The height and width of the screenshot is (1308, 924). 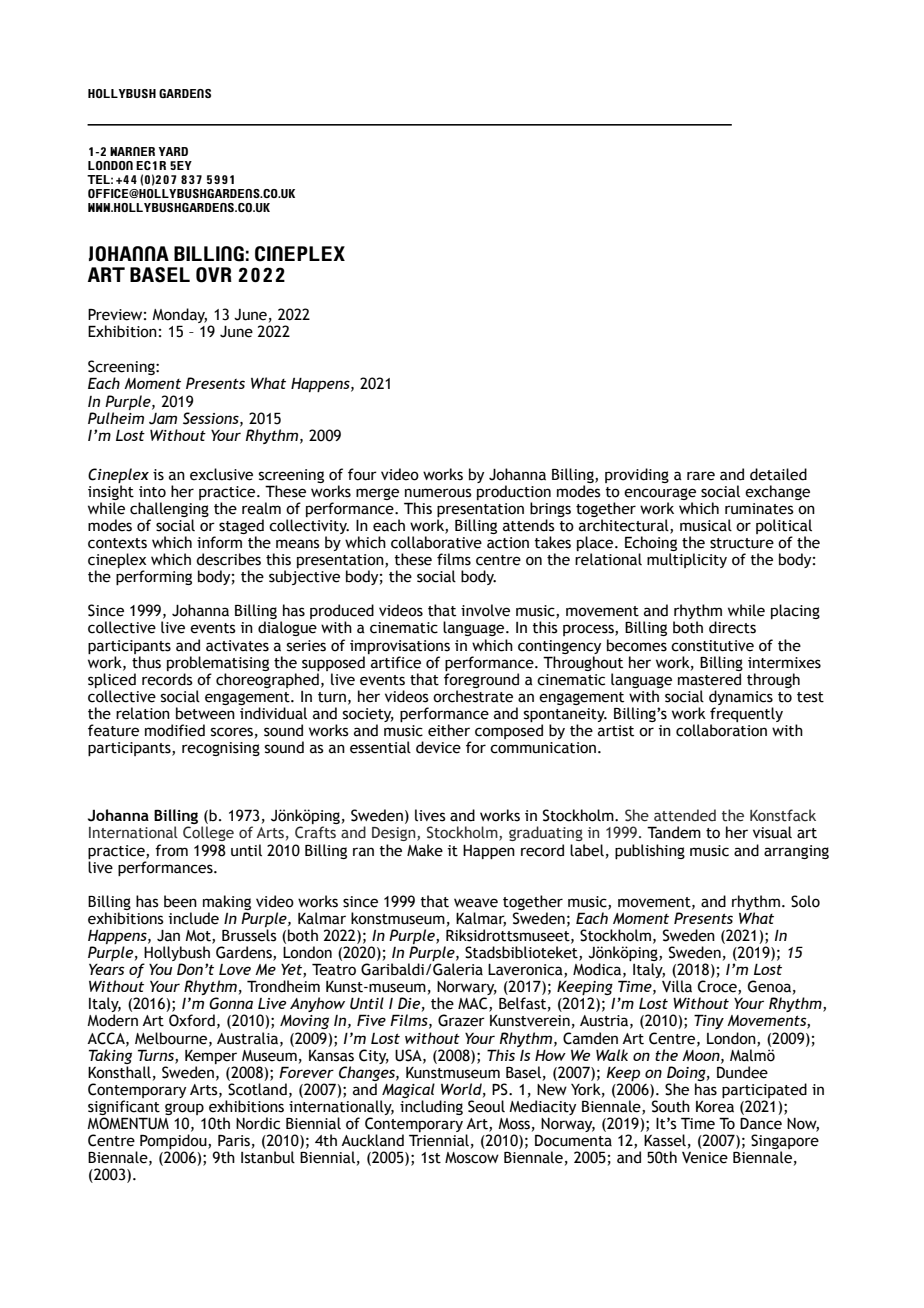 What do you see at coordinates (146, 662) in the screenshot?
I see `thus` at bounding box center [146, 662].
